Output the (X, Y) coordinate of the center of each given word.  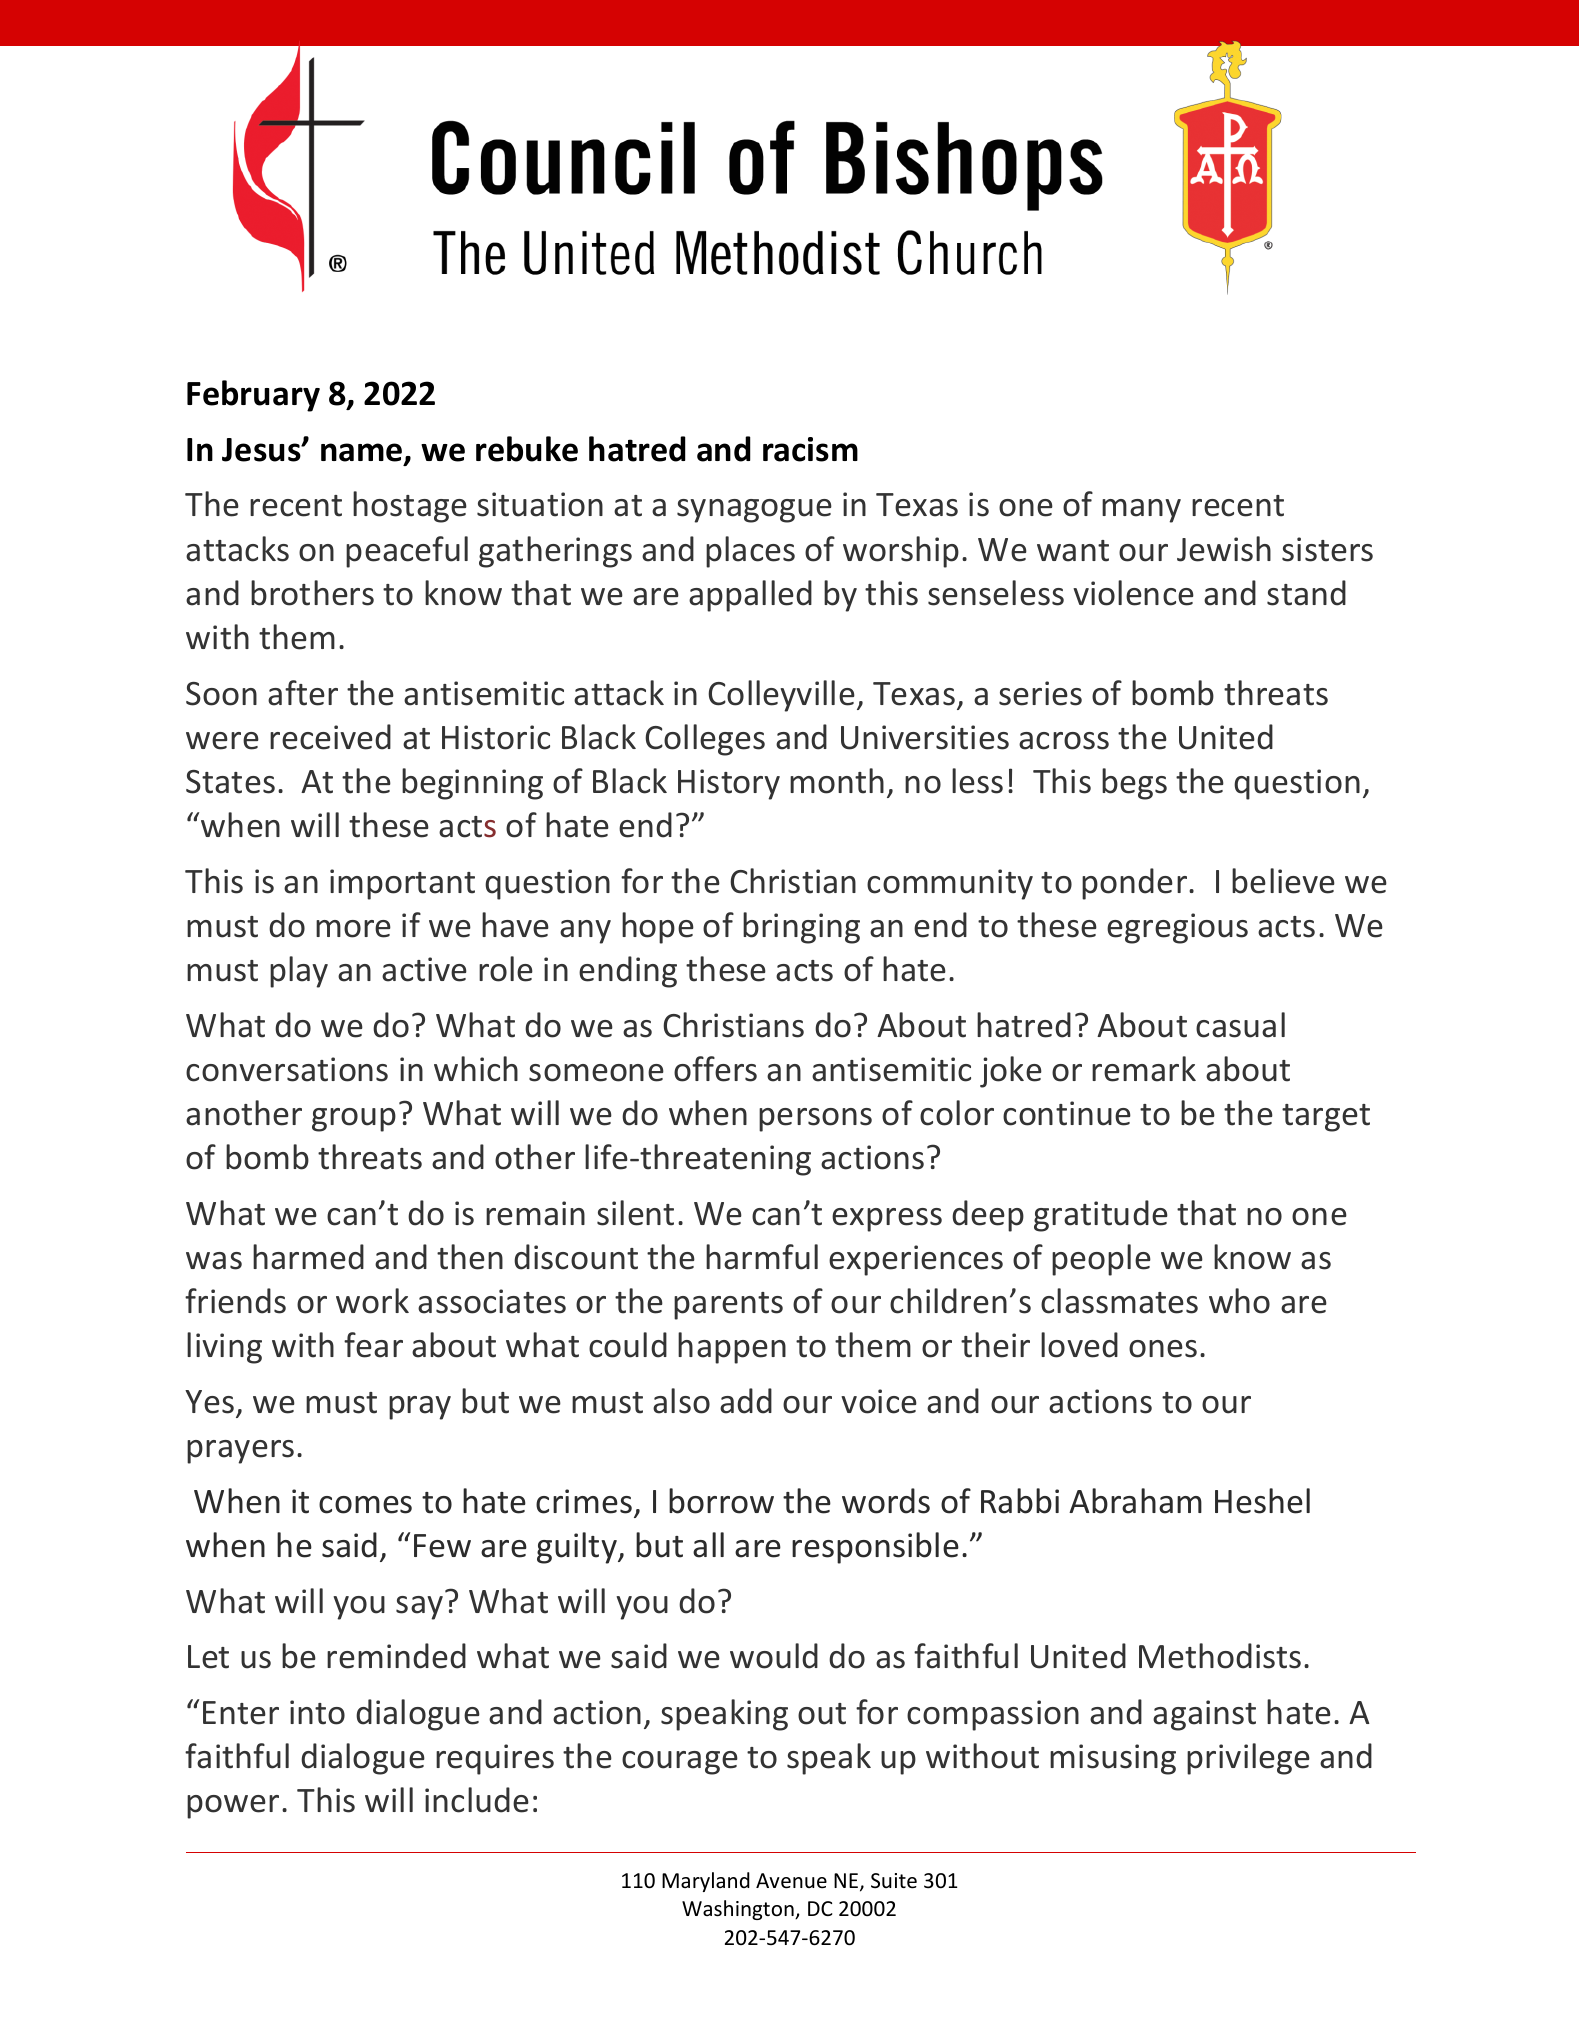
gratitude (1101, 1216)
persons (815, 1120)
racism (810, 449)
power (233, 1807)
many (1141, 511)
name (363, 453)
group (354, 1120)
